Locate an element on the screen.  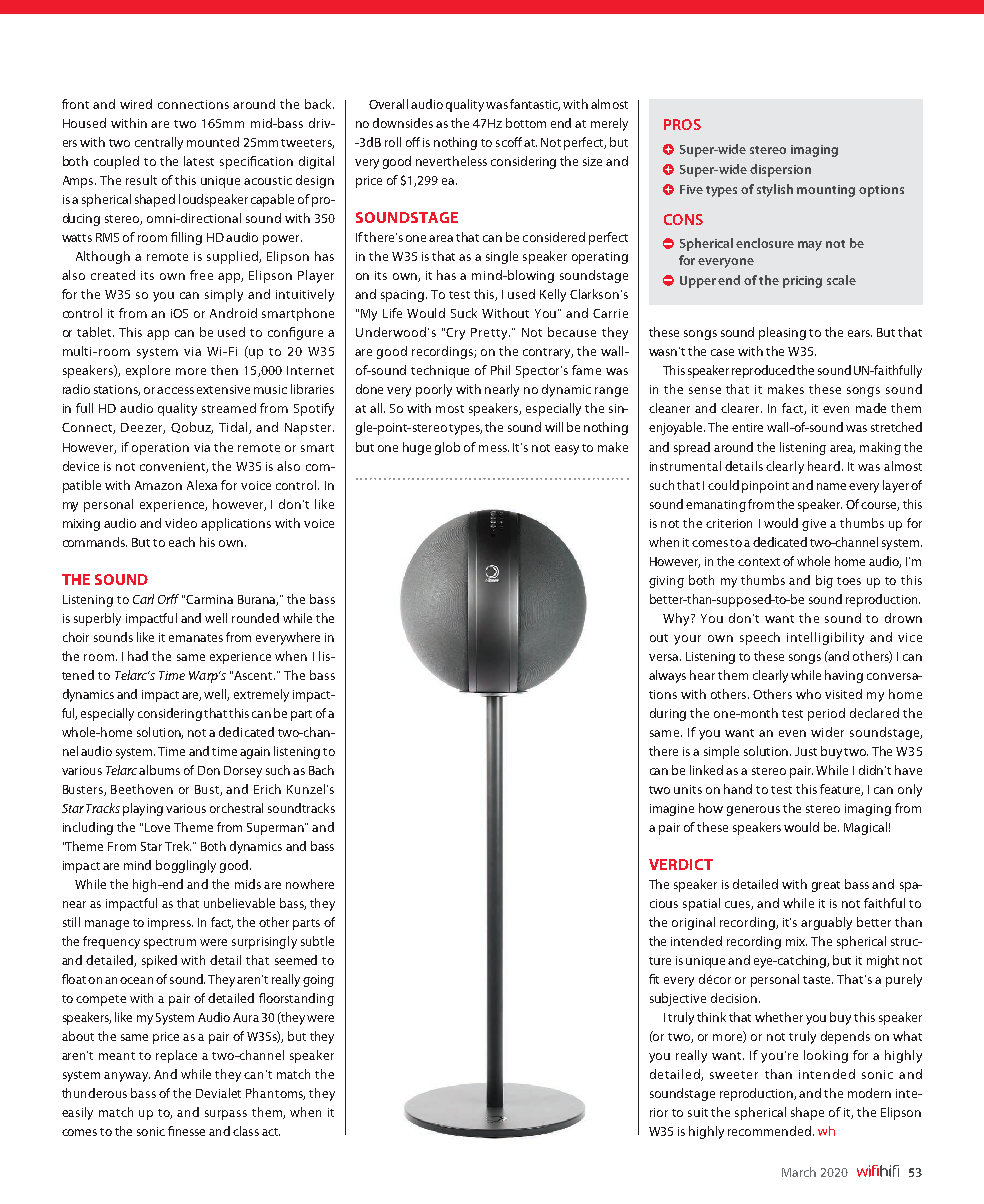
scoff is located at coordinates (509, 142).
